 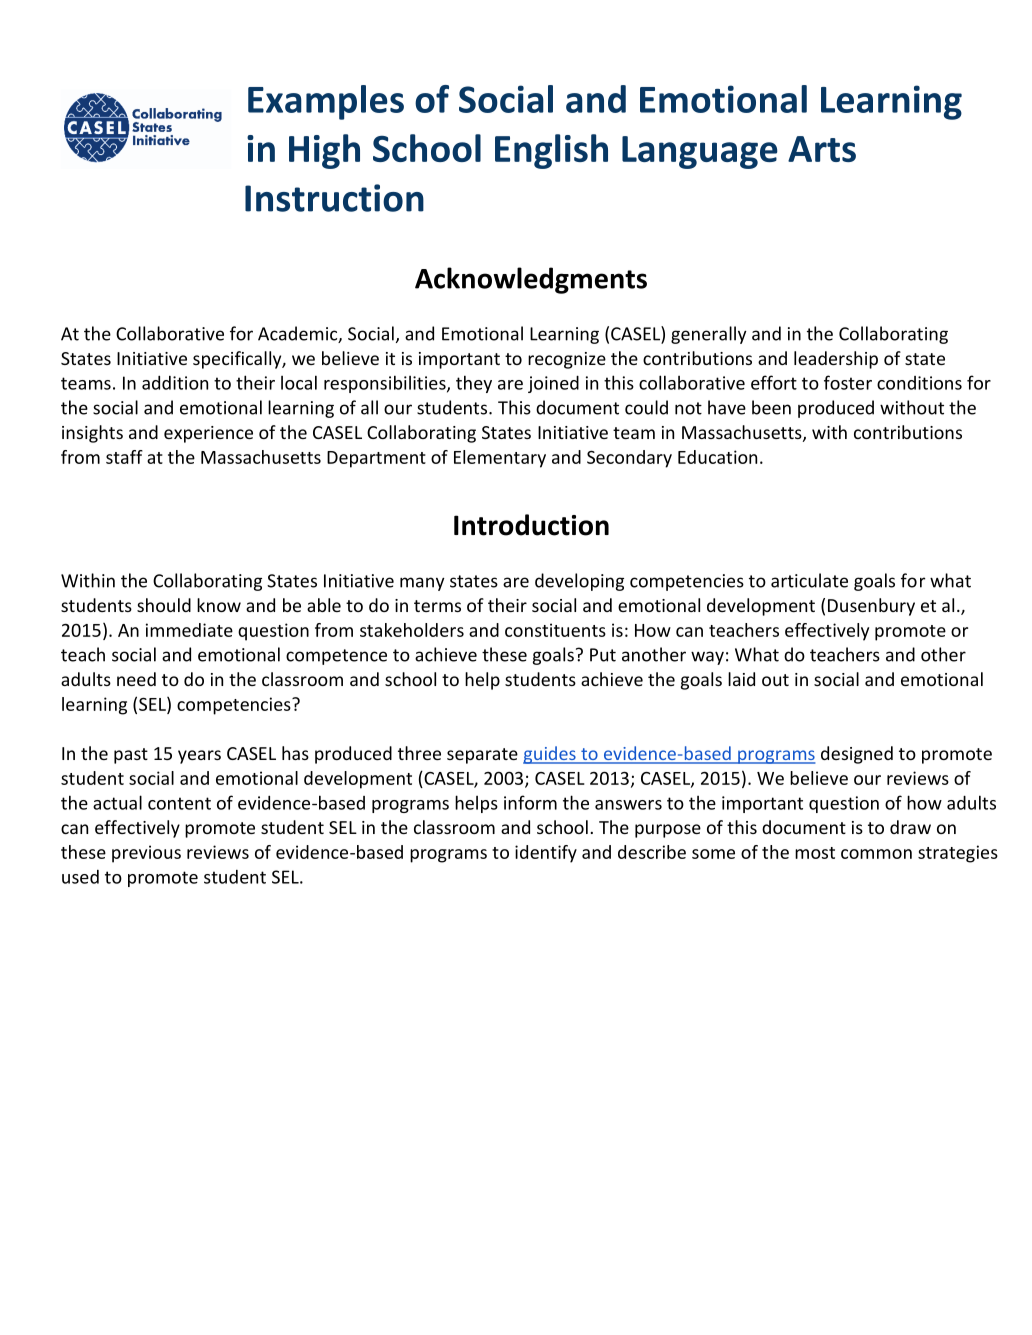 I want to click on Education, so click(x=717, y=457).
